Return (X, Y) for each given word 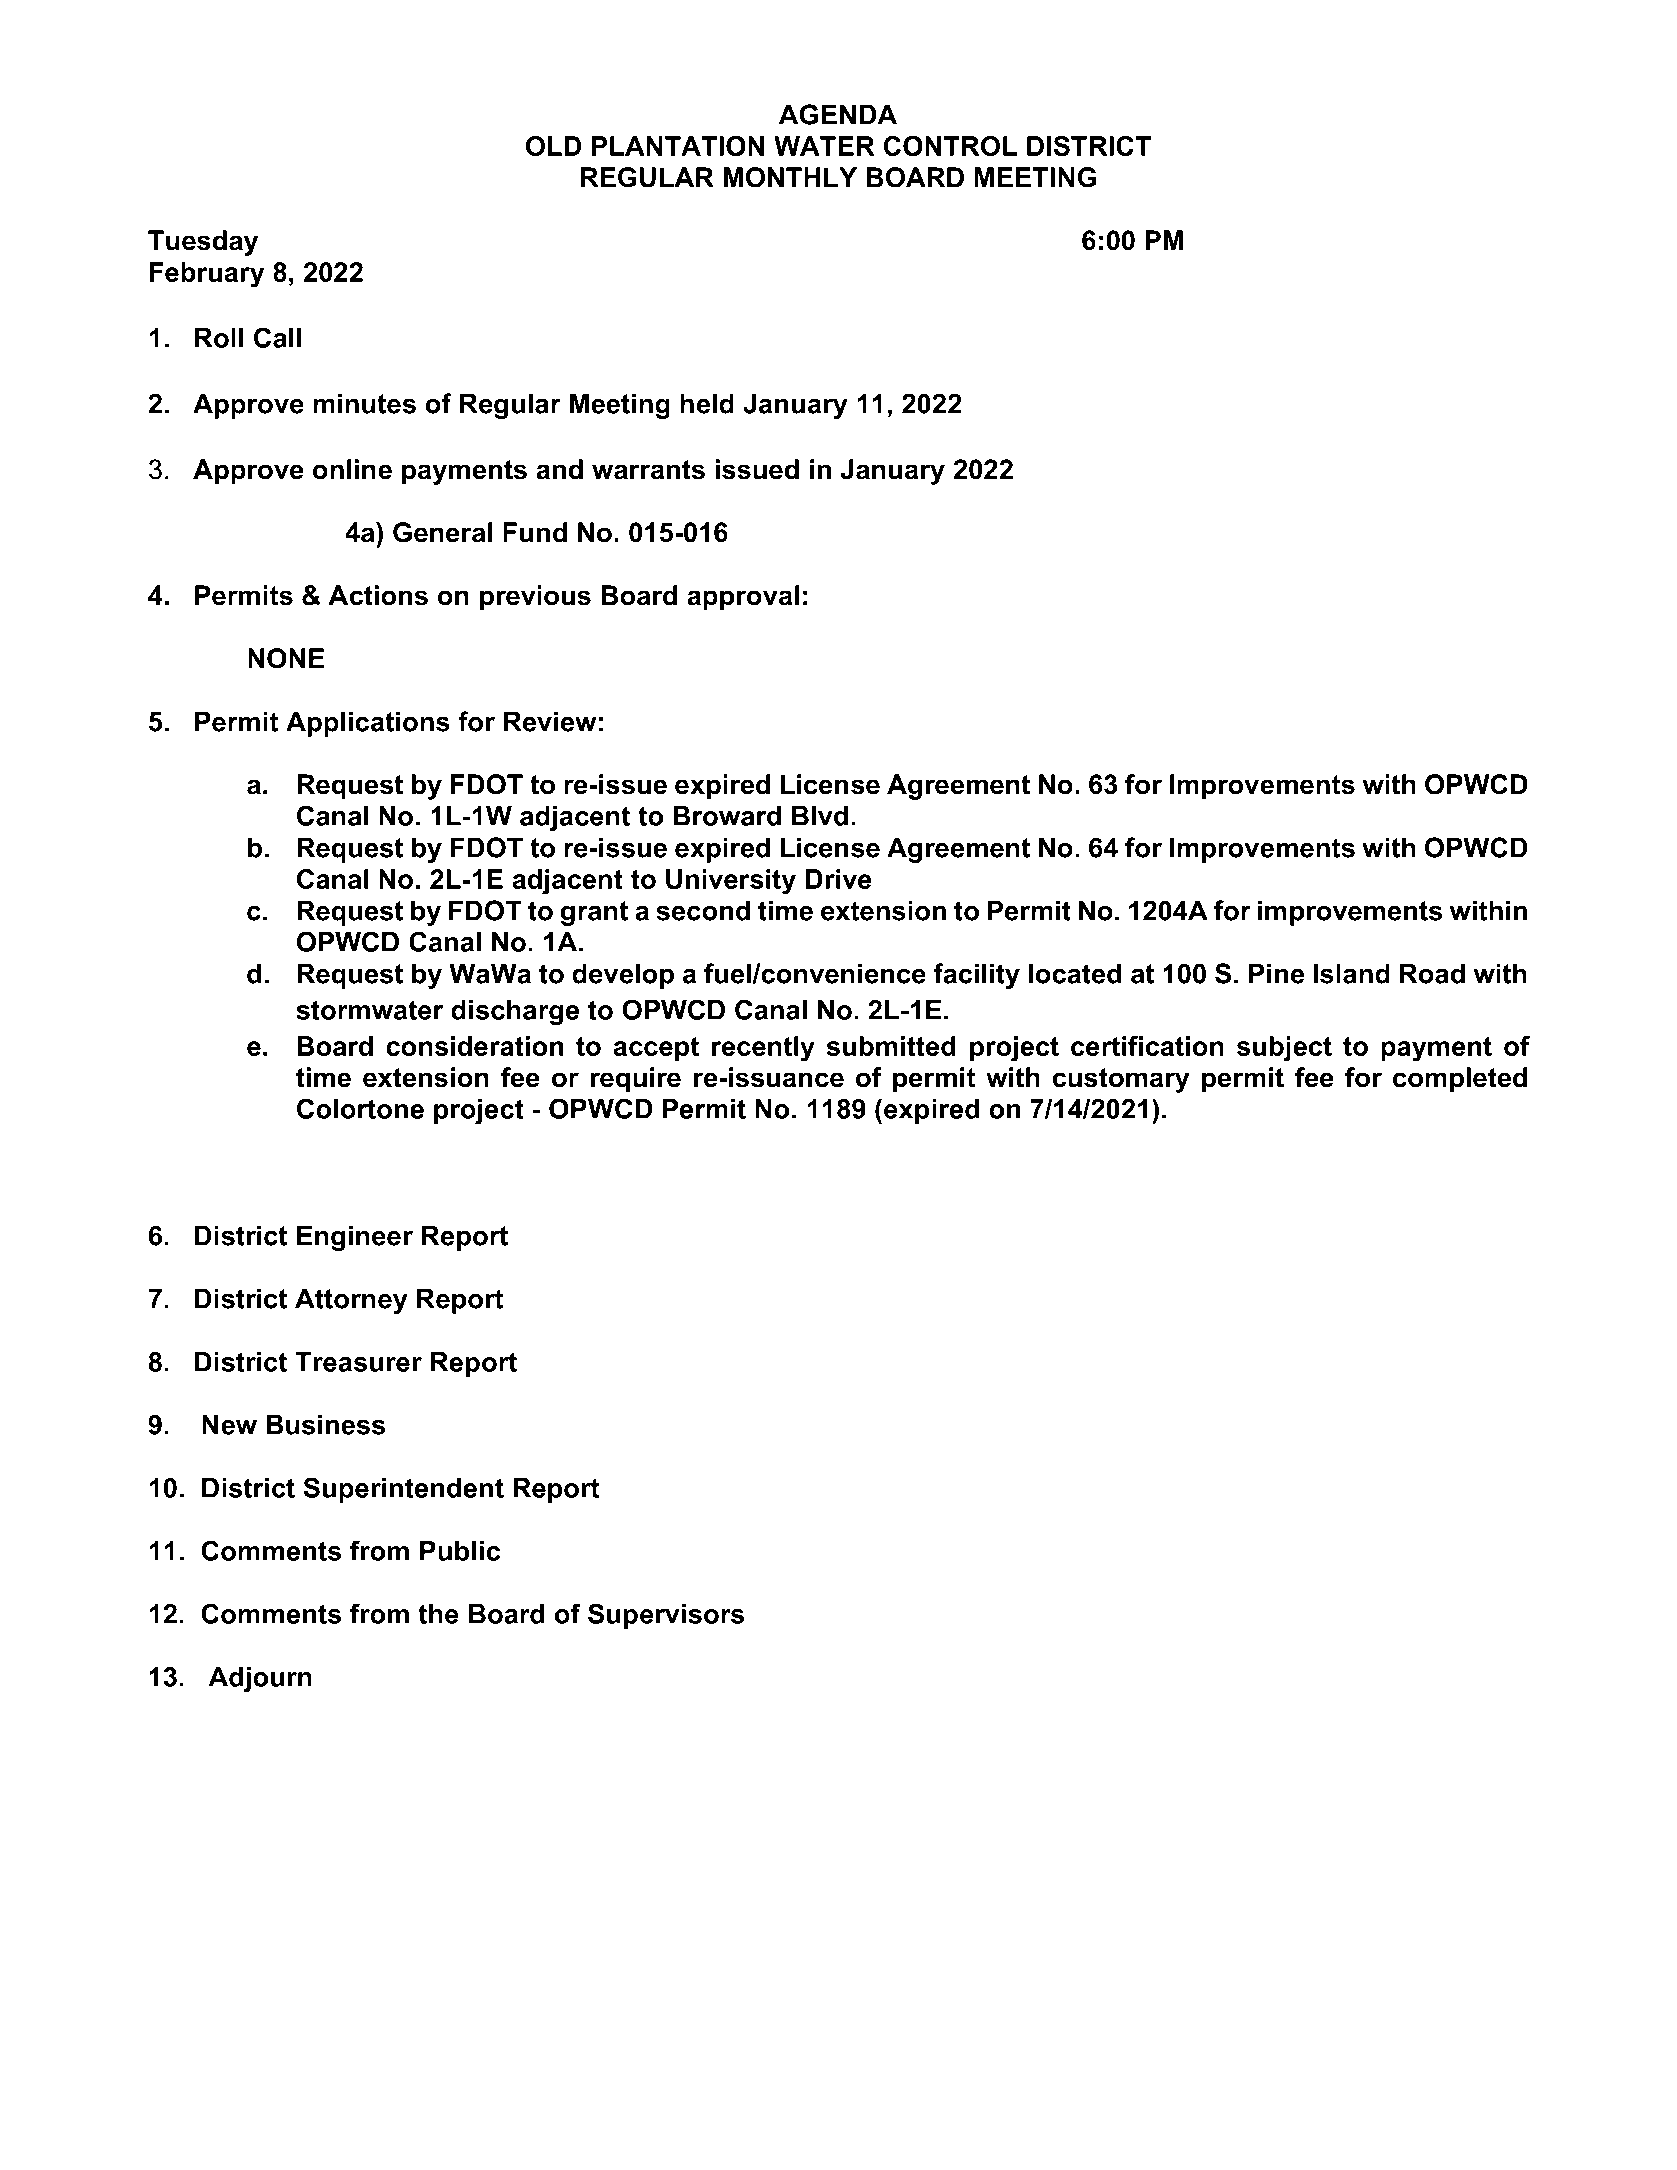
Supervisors (666, 1616)
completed (1460, 1080)
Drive (839, 879)
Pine (1276, 973)
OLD (553, 146)
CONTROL (950, 146)
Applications (368, 724)
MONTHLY (790, 177)
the (438, 1614)
